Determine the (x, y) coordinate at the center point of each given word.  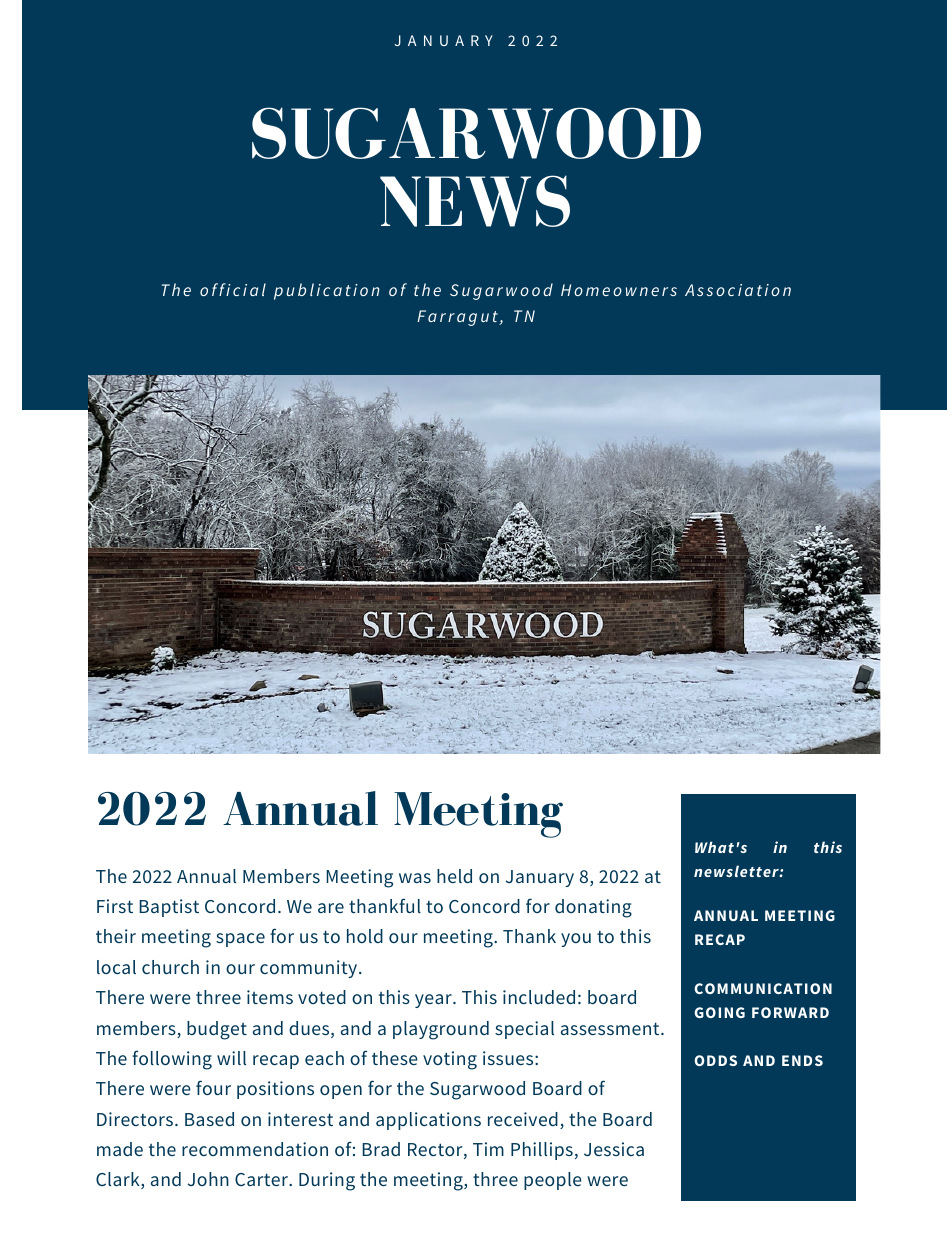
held (454, 876)
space (240, 940)
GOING (720, 1012)
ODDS (715, 1060)
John (208, 1179)
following (172, 1060)
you (576, 940)
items (270, 997)
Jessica (614, 1149)
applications (428, 1121)
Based (209, 1119)
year (434, 1001)
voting (450, 1060)
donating (593, 908)
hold (365, 936)
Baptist (169, 908)
